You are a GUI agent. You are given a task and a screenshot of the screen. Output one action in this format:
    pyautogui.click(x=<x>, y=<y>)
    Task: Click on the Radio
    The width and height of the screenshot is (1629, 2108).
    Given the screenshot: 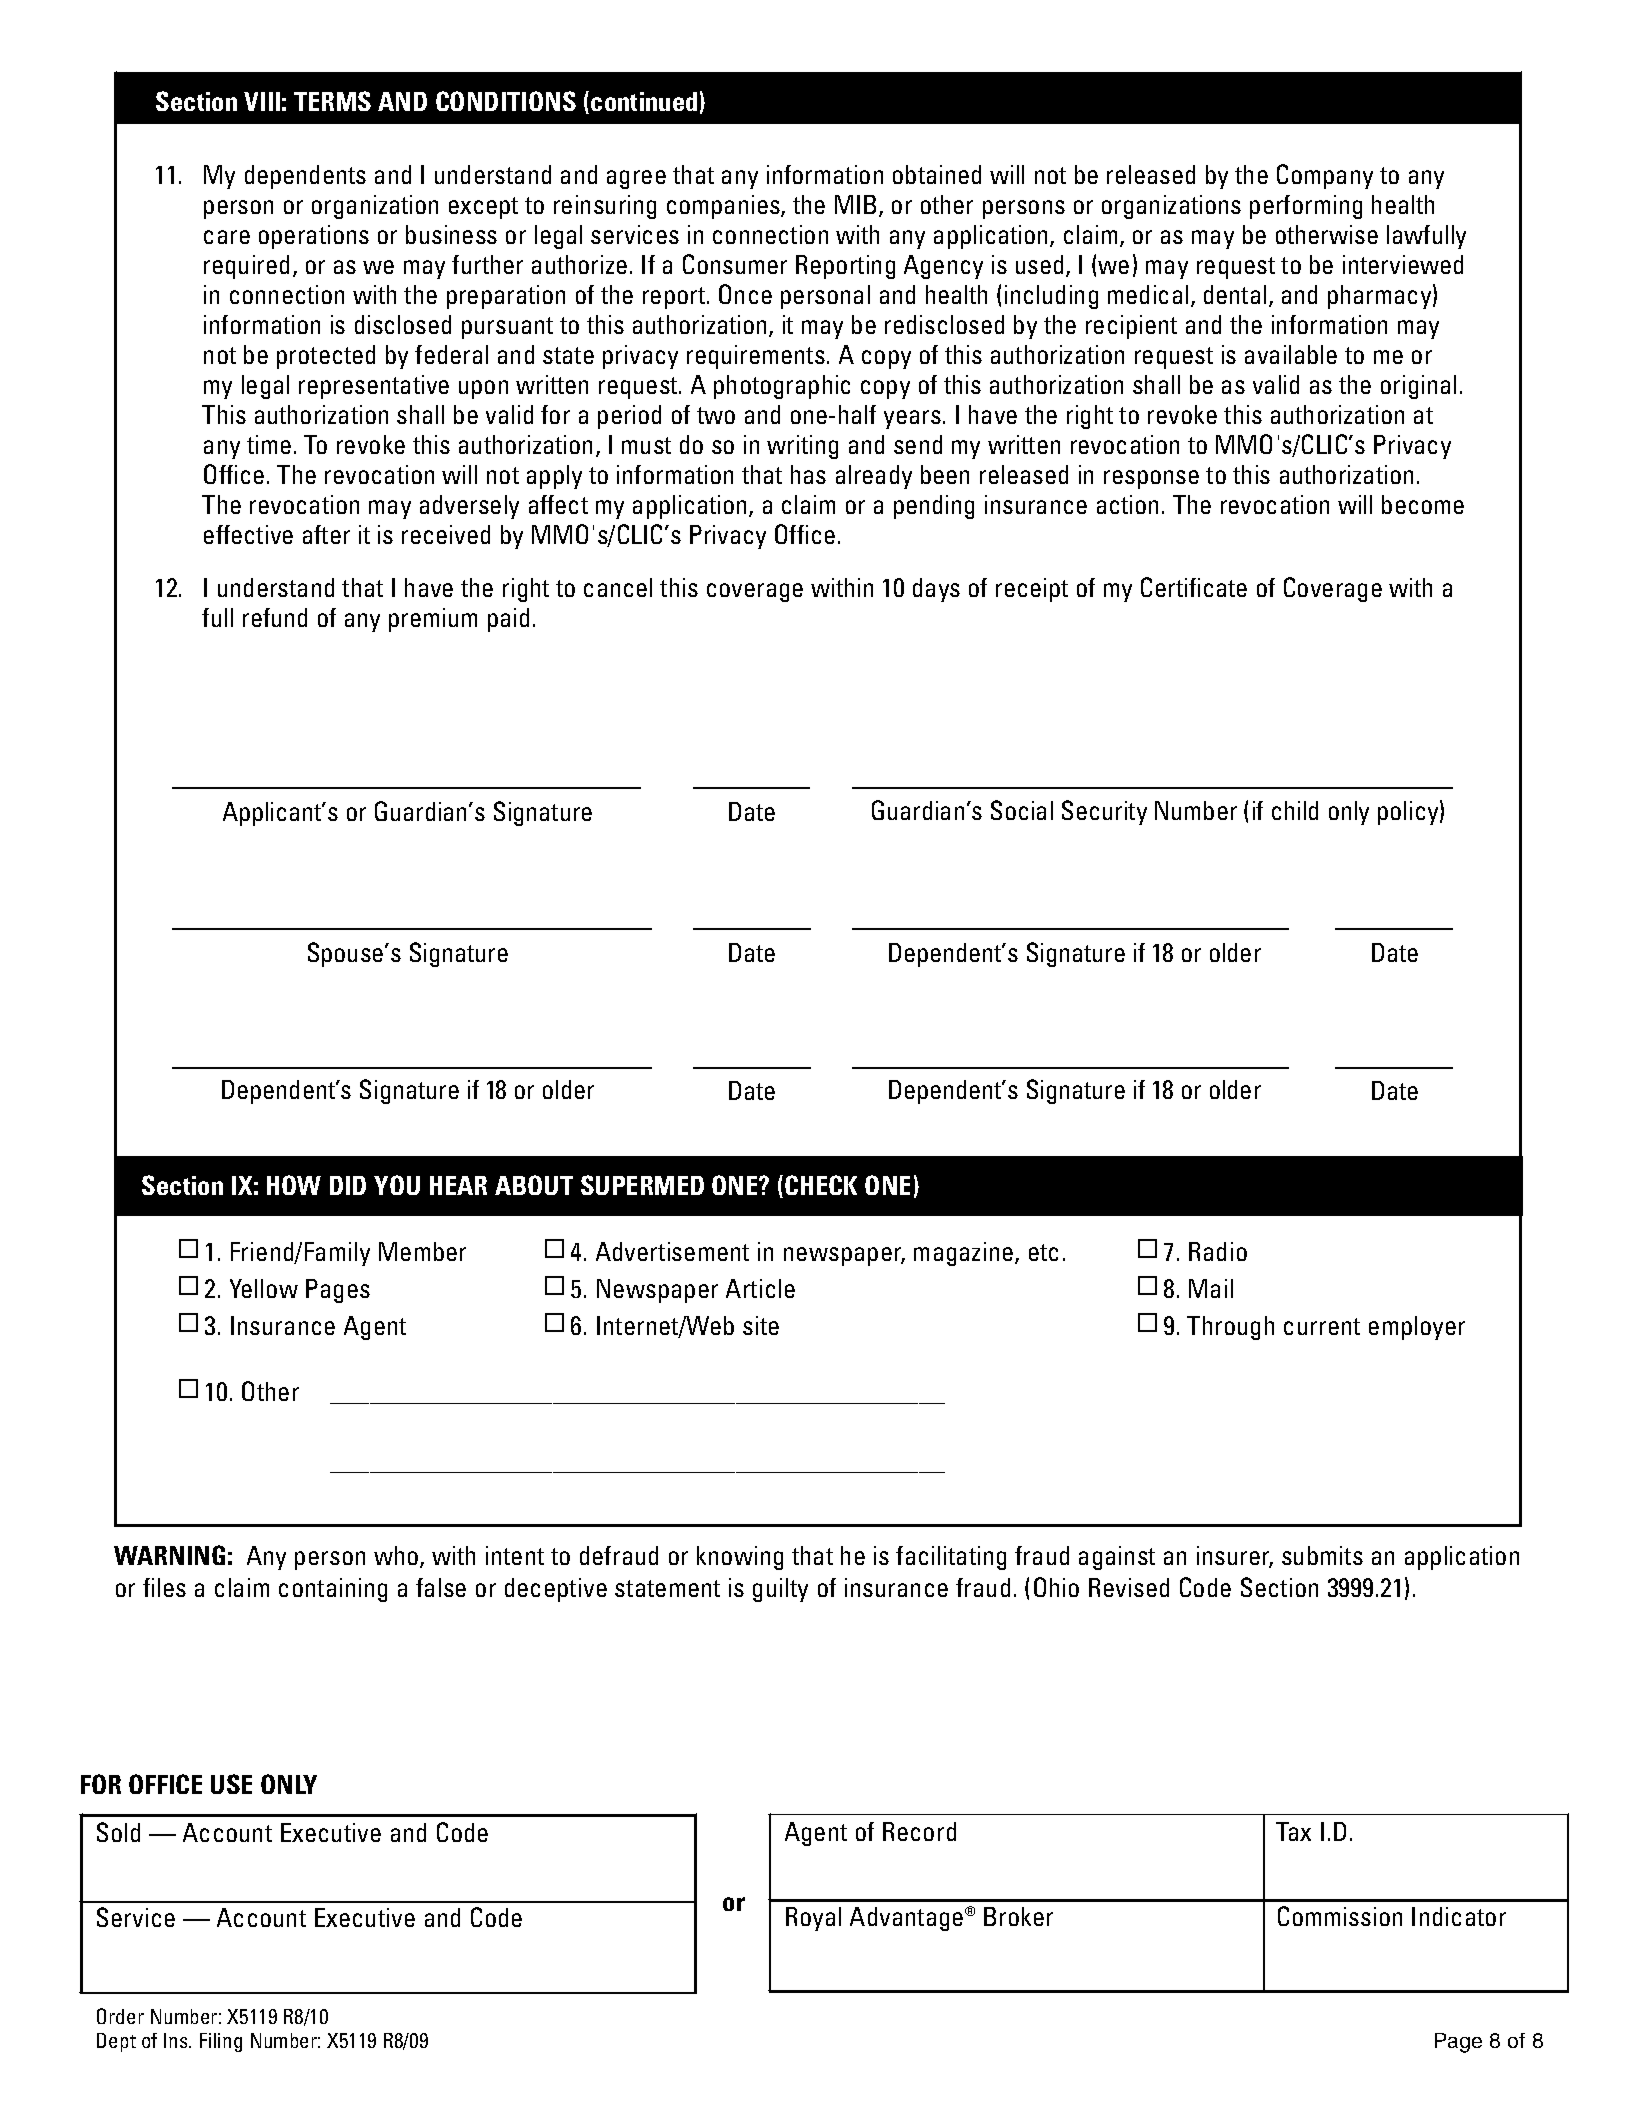 What is the action you would take?
    pyautogui.click(x=1218, y=1251)
